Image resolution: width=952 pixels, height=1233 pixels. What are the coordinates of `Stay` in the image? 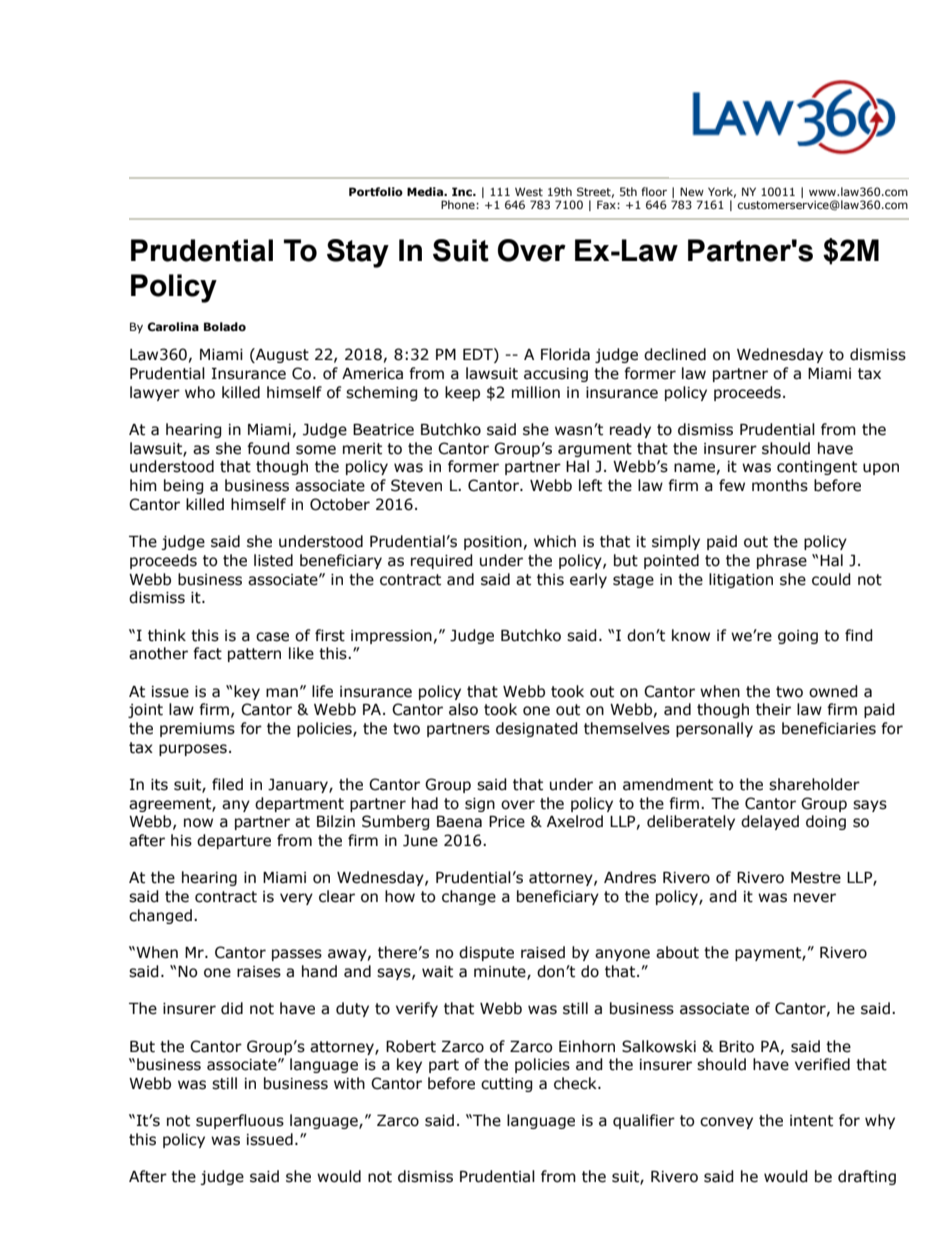 It's located at (358, 253).
